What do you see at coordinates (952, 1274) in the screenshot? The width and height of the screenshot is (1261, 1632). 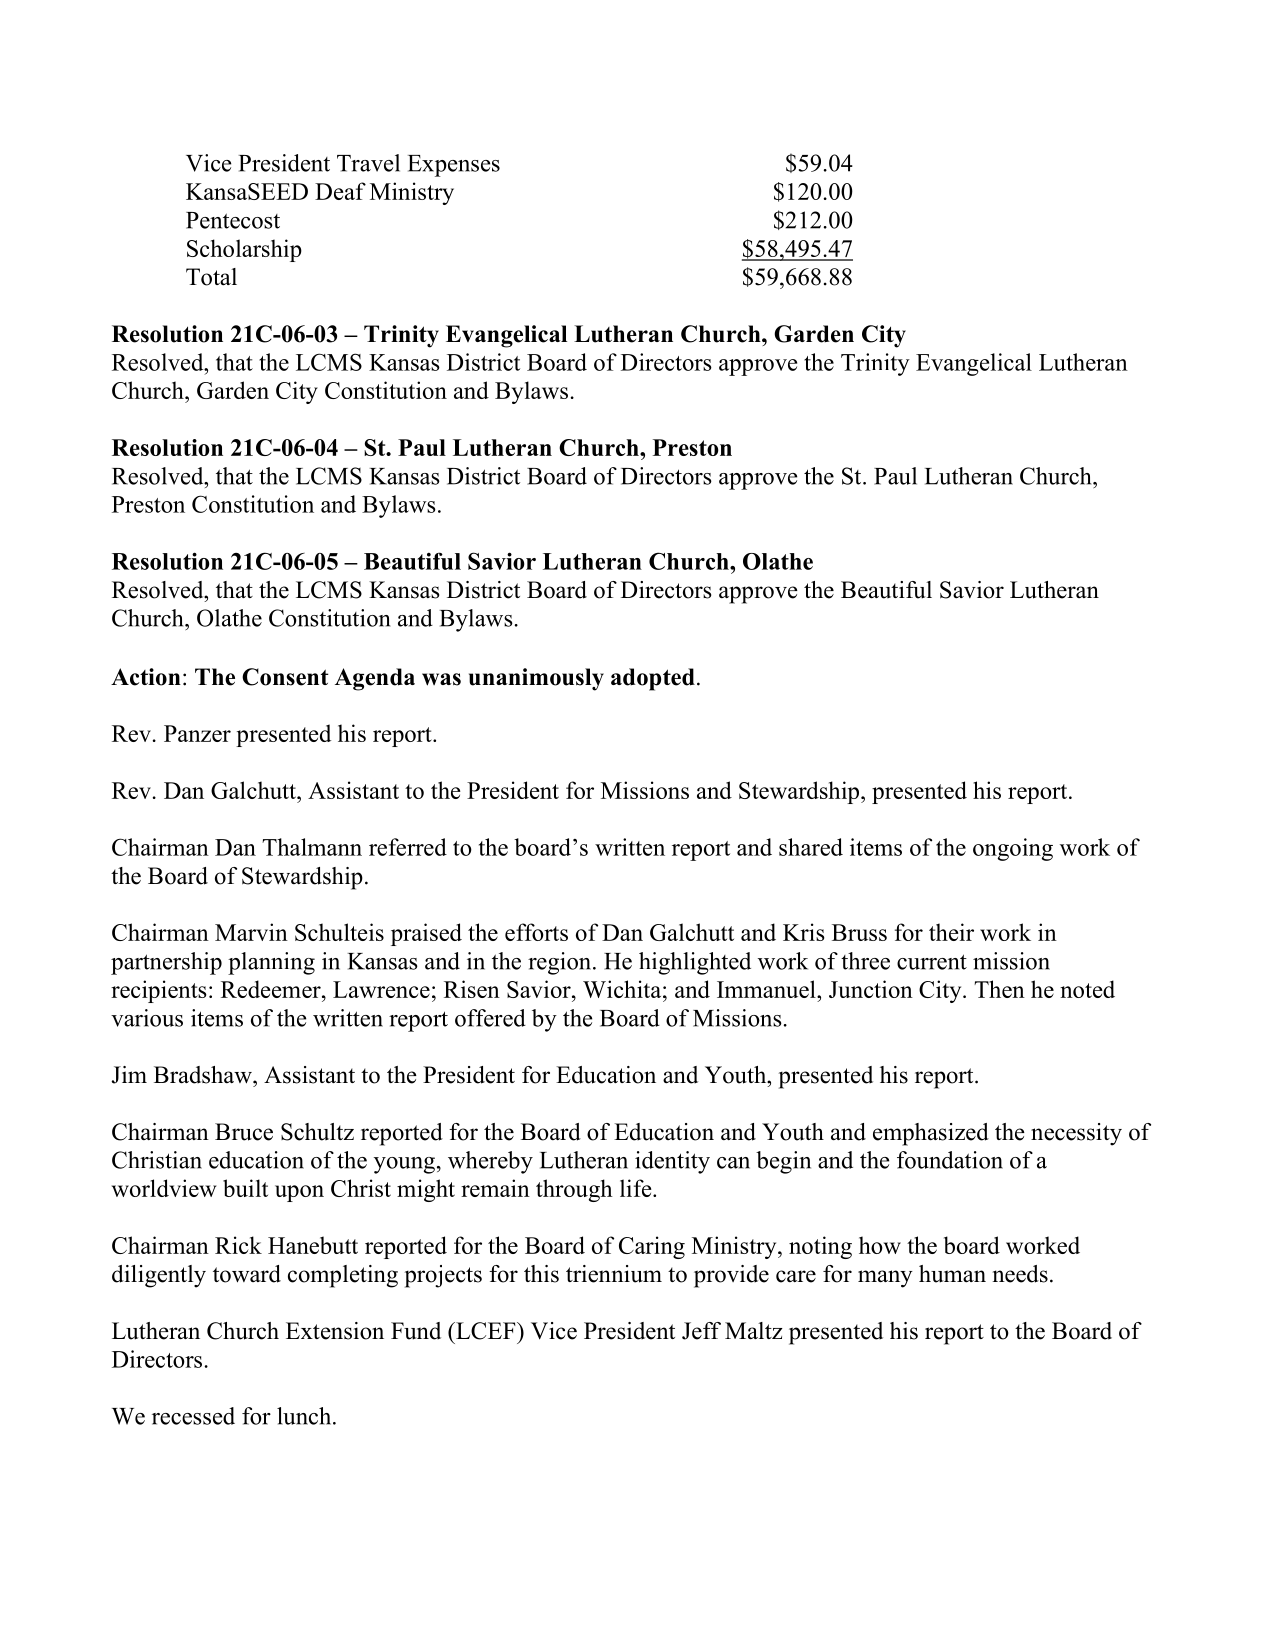 I see `human` at bounding box center [952, 1274].
